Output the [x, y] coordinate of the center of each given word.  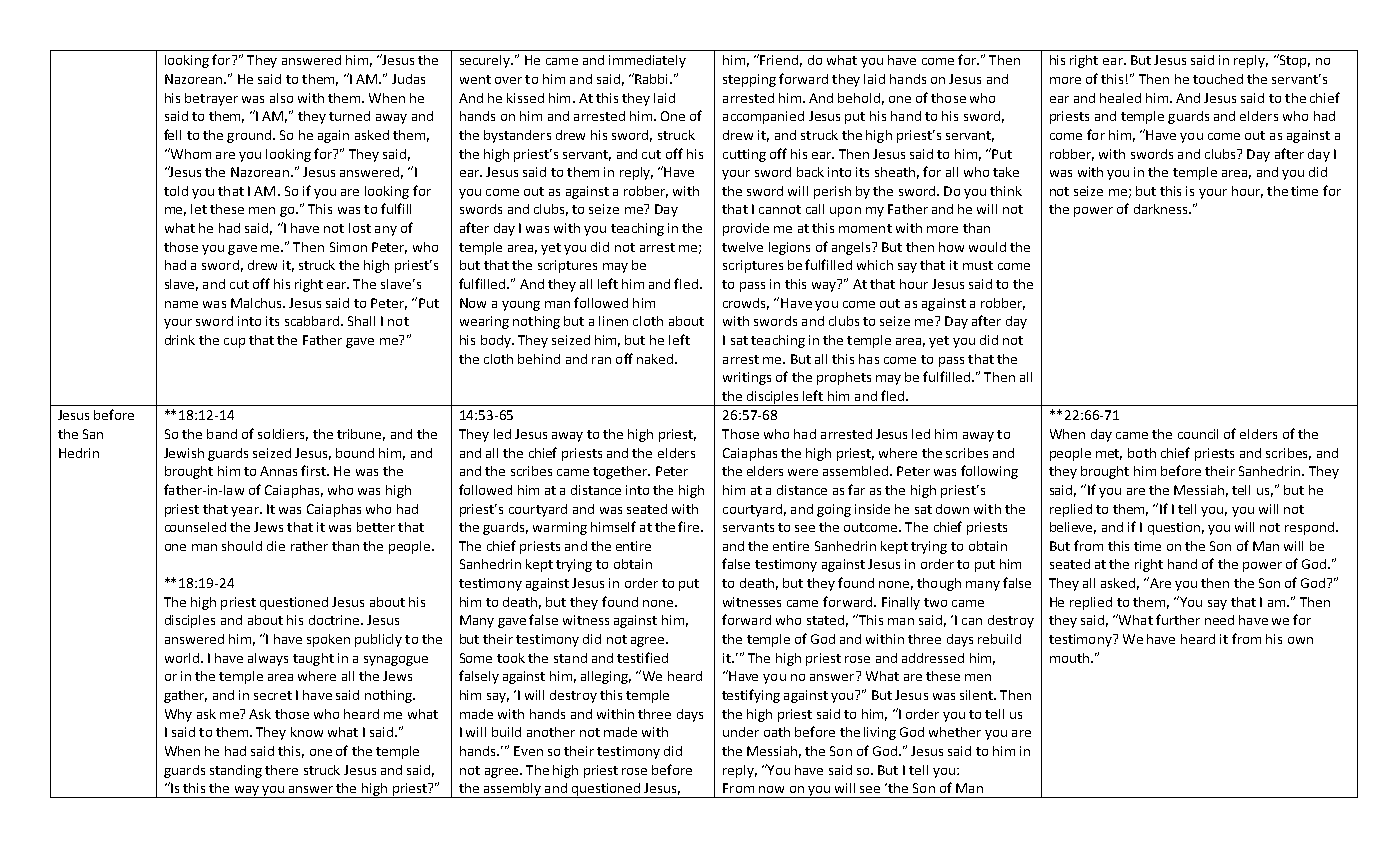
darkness [1162, 209]
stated [825, 620]
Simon [348, 247]
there [281, 770]
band [222, 434]
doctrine [334, 620]
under [741, 732]
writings [747, 378]
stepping [749, 80]
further [1178, 619]
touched [1218, 79]
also [281, 98]
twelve [742, 247]
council [1198, 434]
